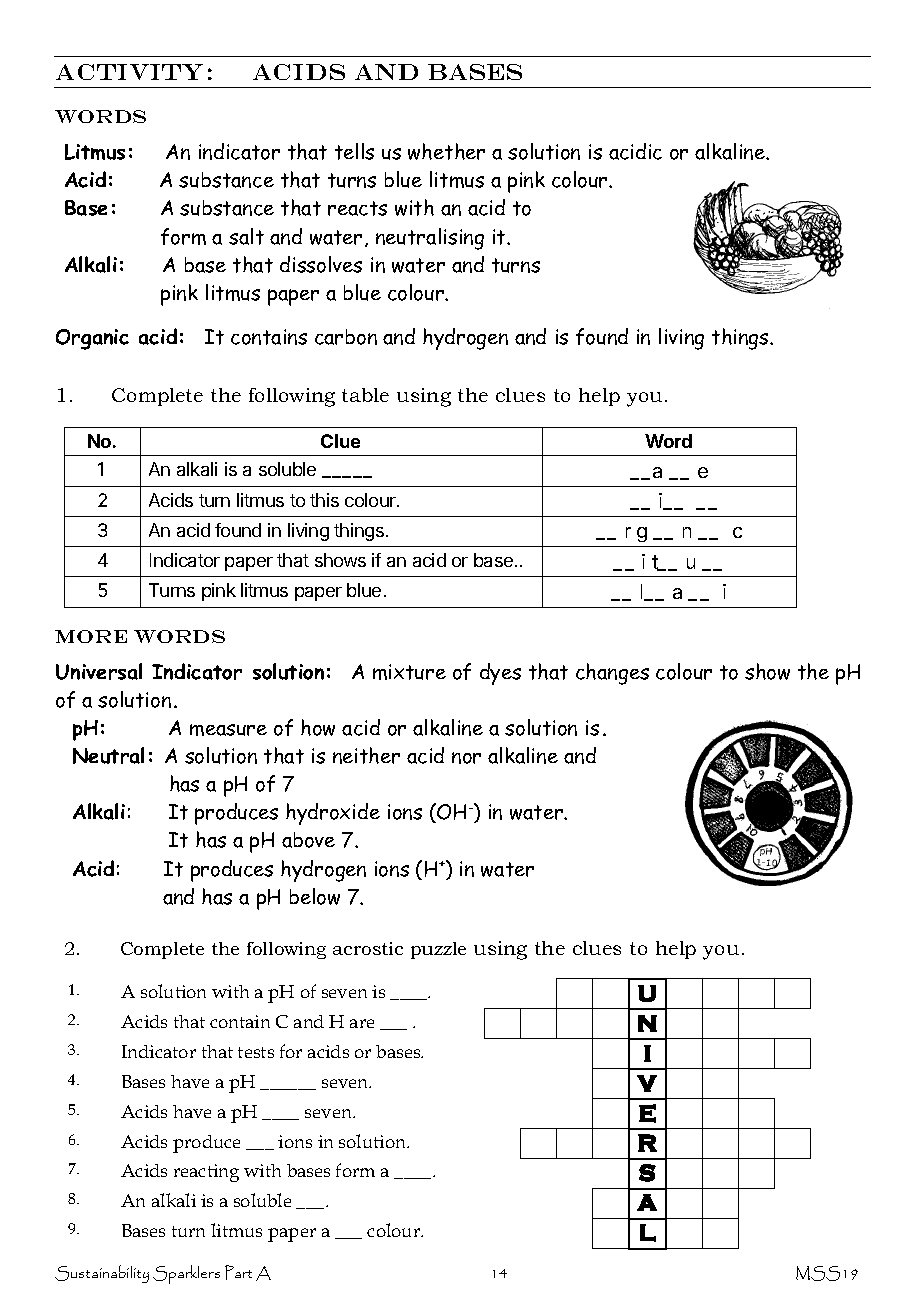  I want to click on this, so click(324, 500).
